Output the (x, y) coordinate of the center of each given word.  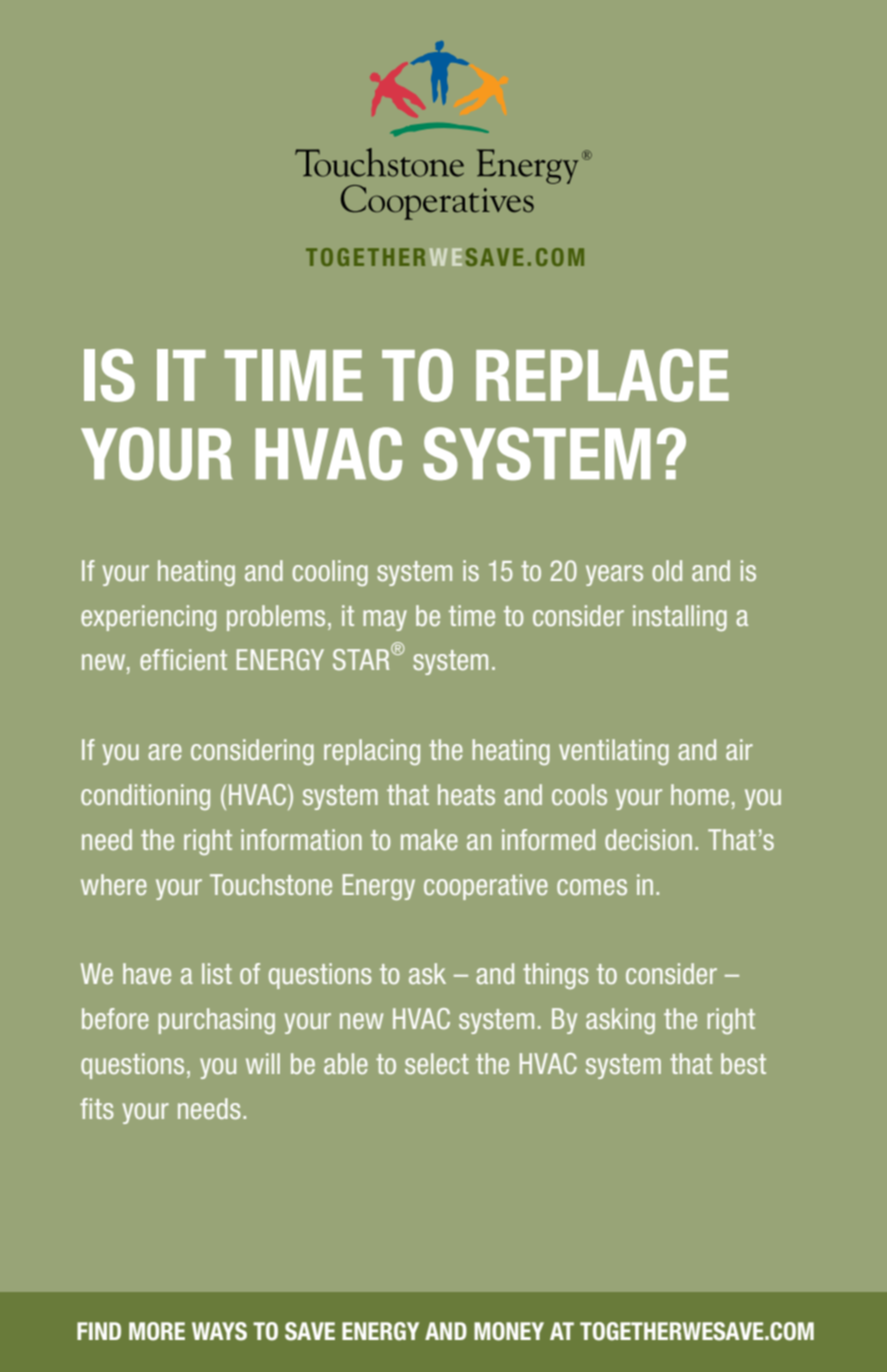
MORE (157, 1331)
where (114, 884)
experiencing (148, 618)
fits (97, 1108)
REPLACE (602, 375)
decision (648, 839)
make (429, 839)
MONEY (509, 1331)
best (743, 1063)
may (385, 620)
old (667, 570)
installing (680, 618)
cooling (330, 573)
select (437, 1063)
